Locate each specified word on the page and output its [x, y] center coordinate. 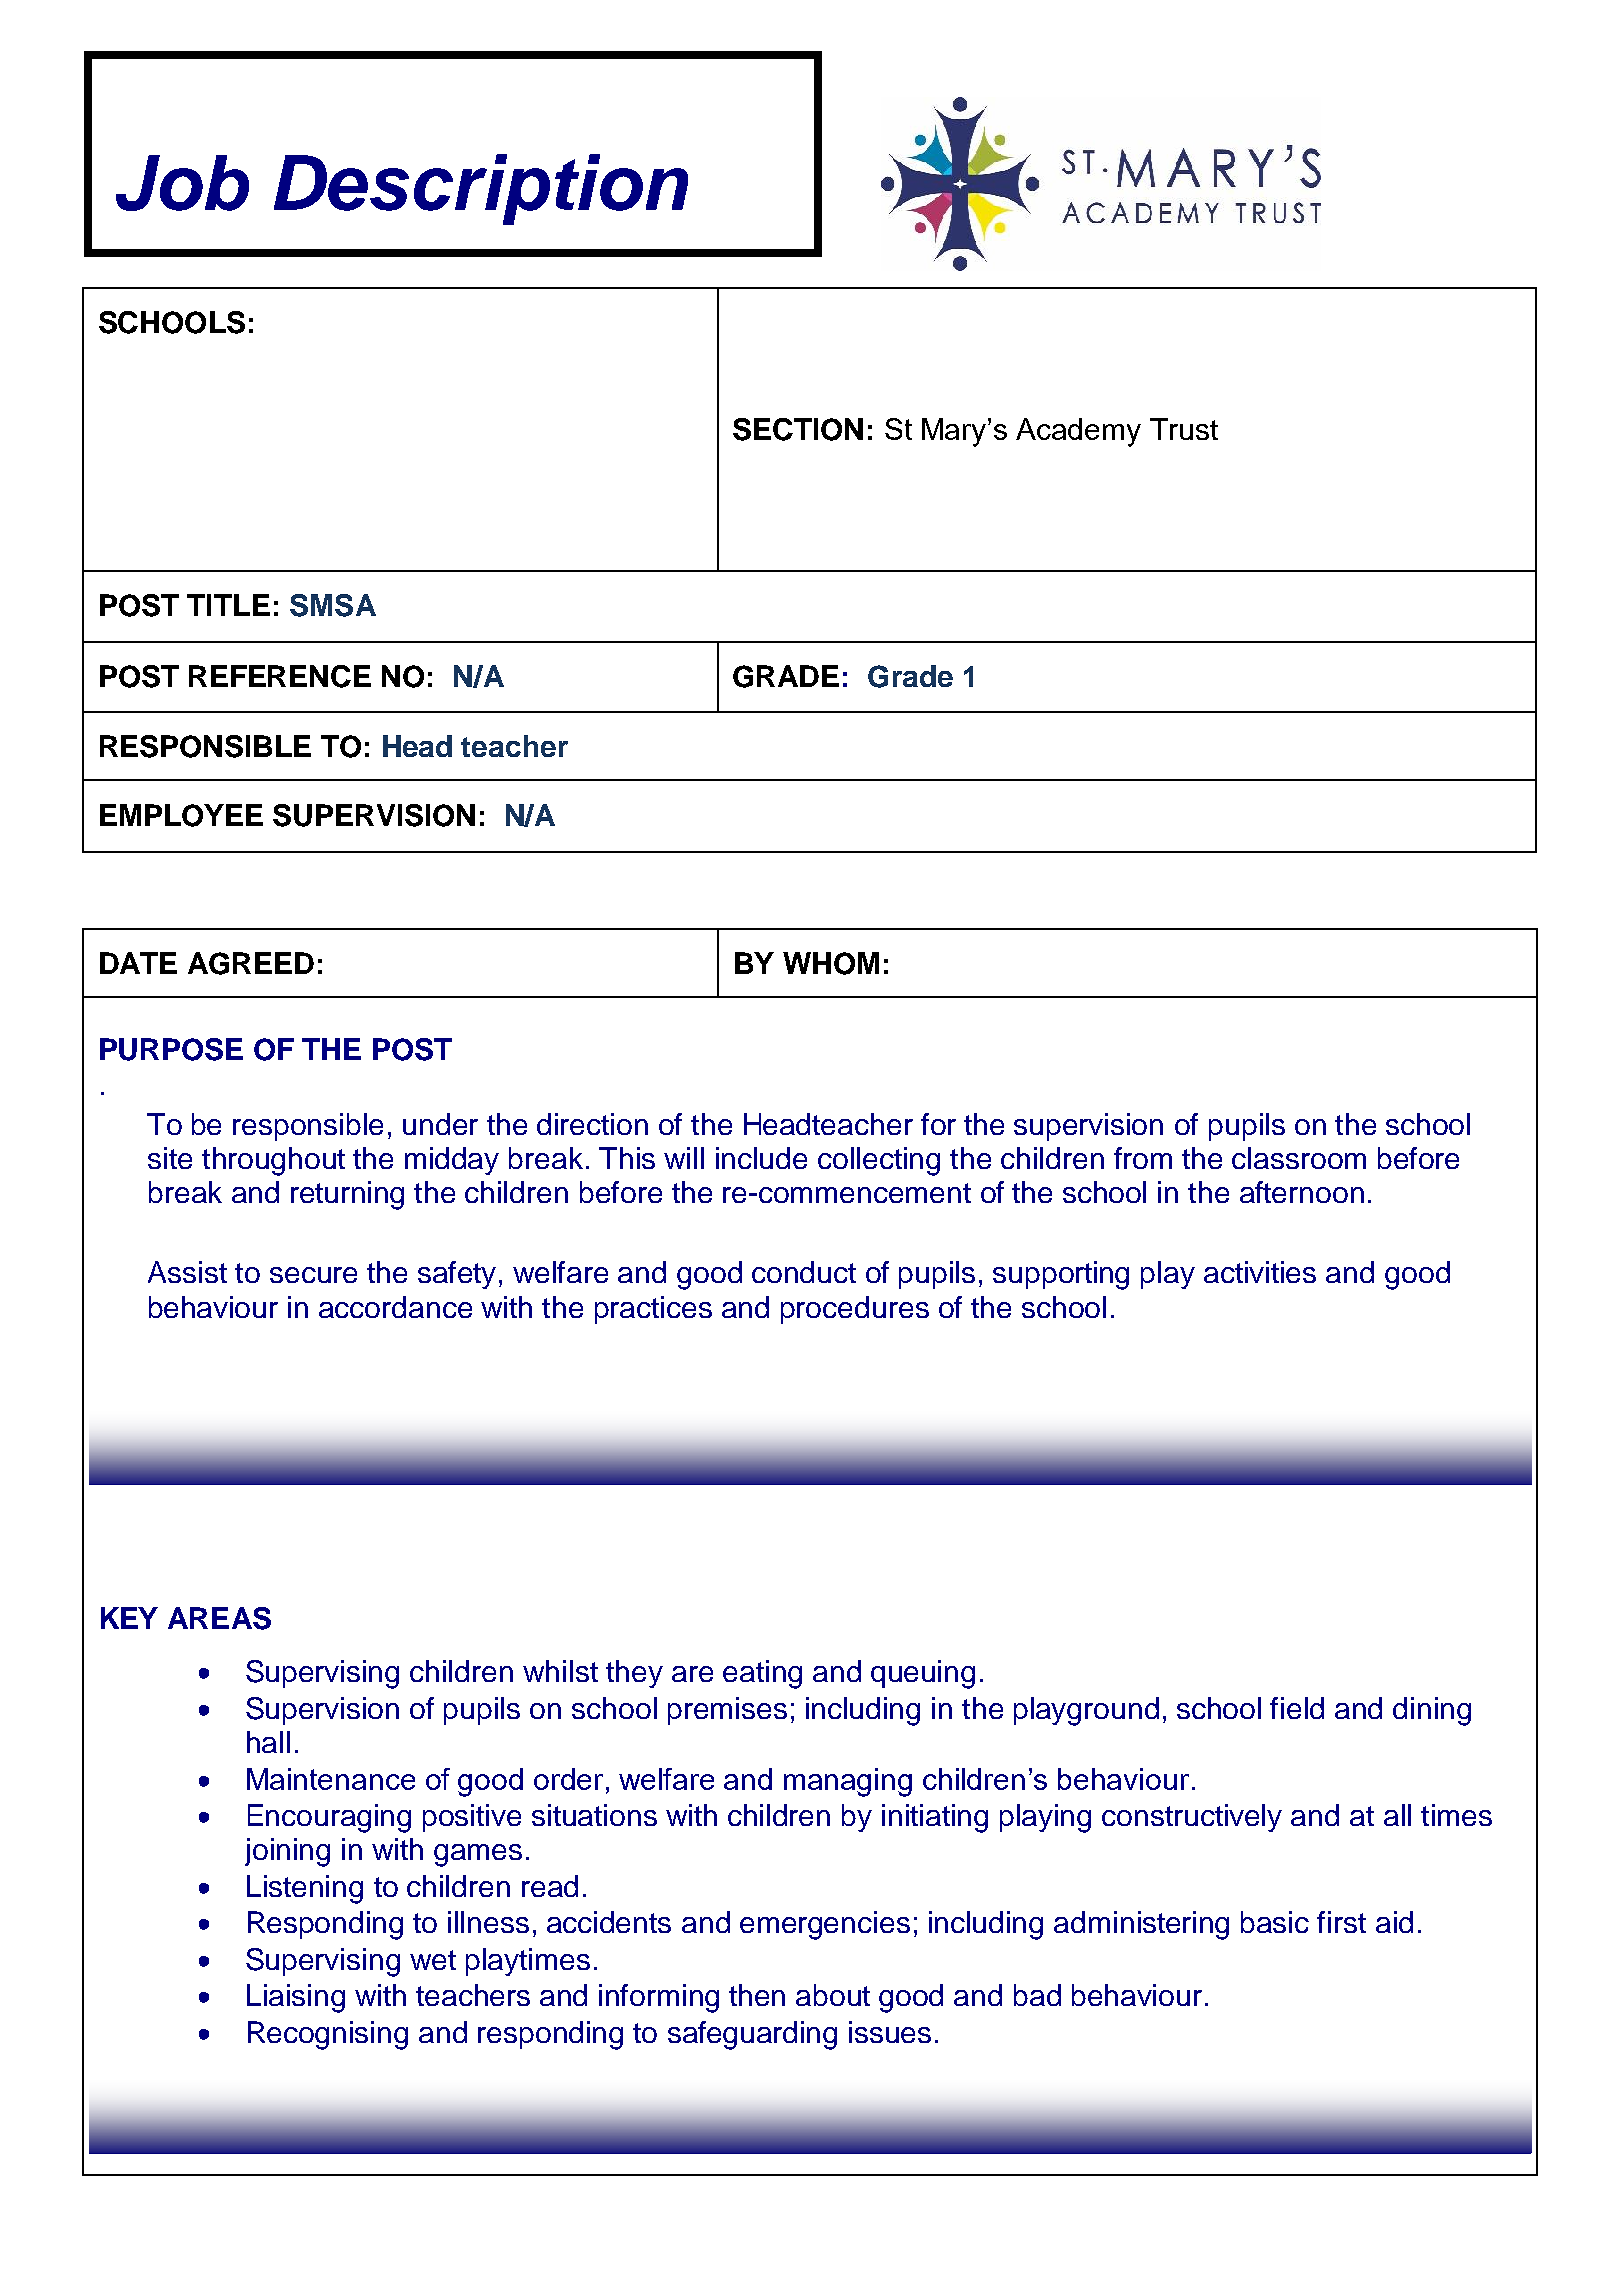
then [757, 1995]
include [761, 1158]
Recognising [328, 2035]
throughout [273, 1161]
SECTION [798, 429]
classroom [1299, 1158]
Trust [1184, 429]
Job [182, 183]
